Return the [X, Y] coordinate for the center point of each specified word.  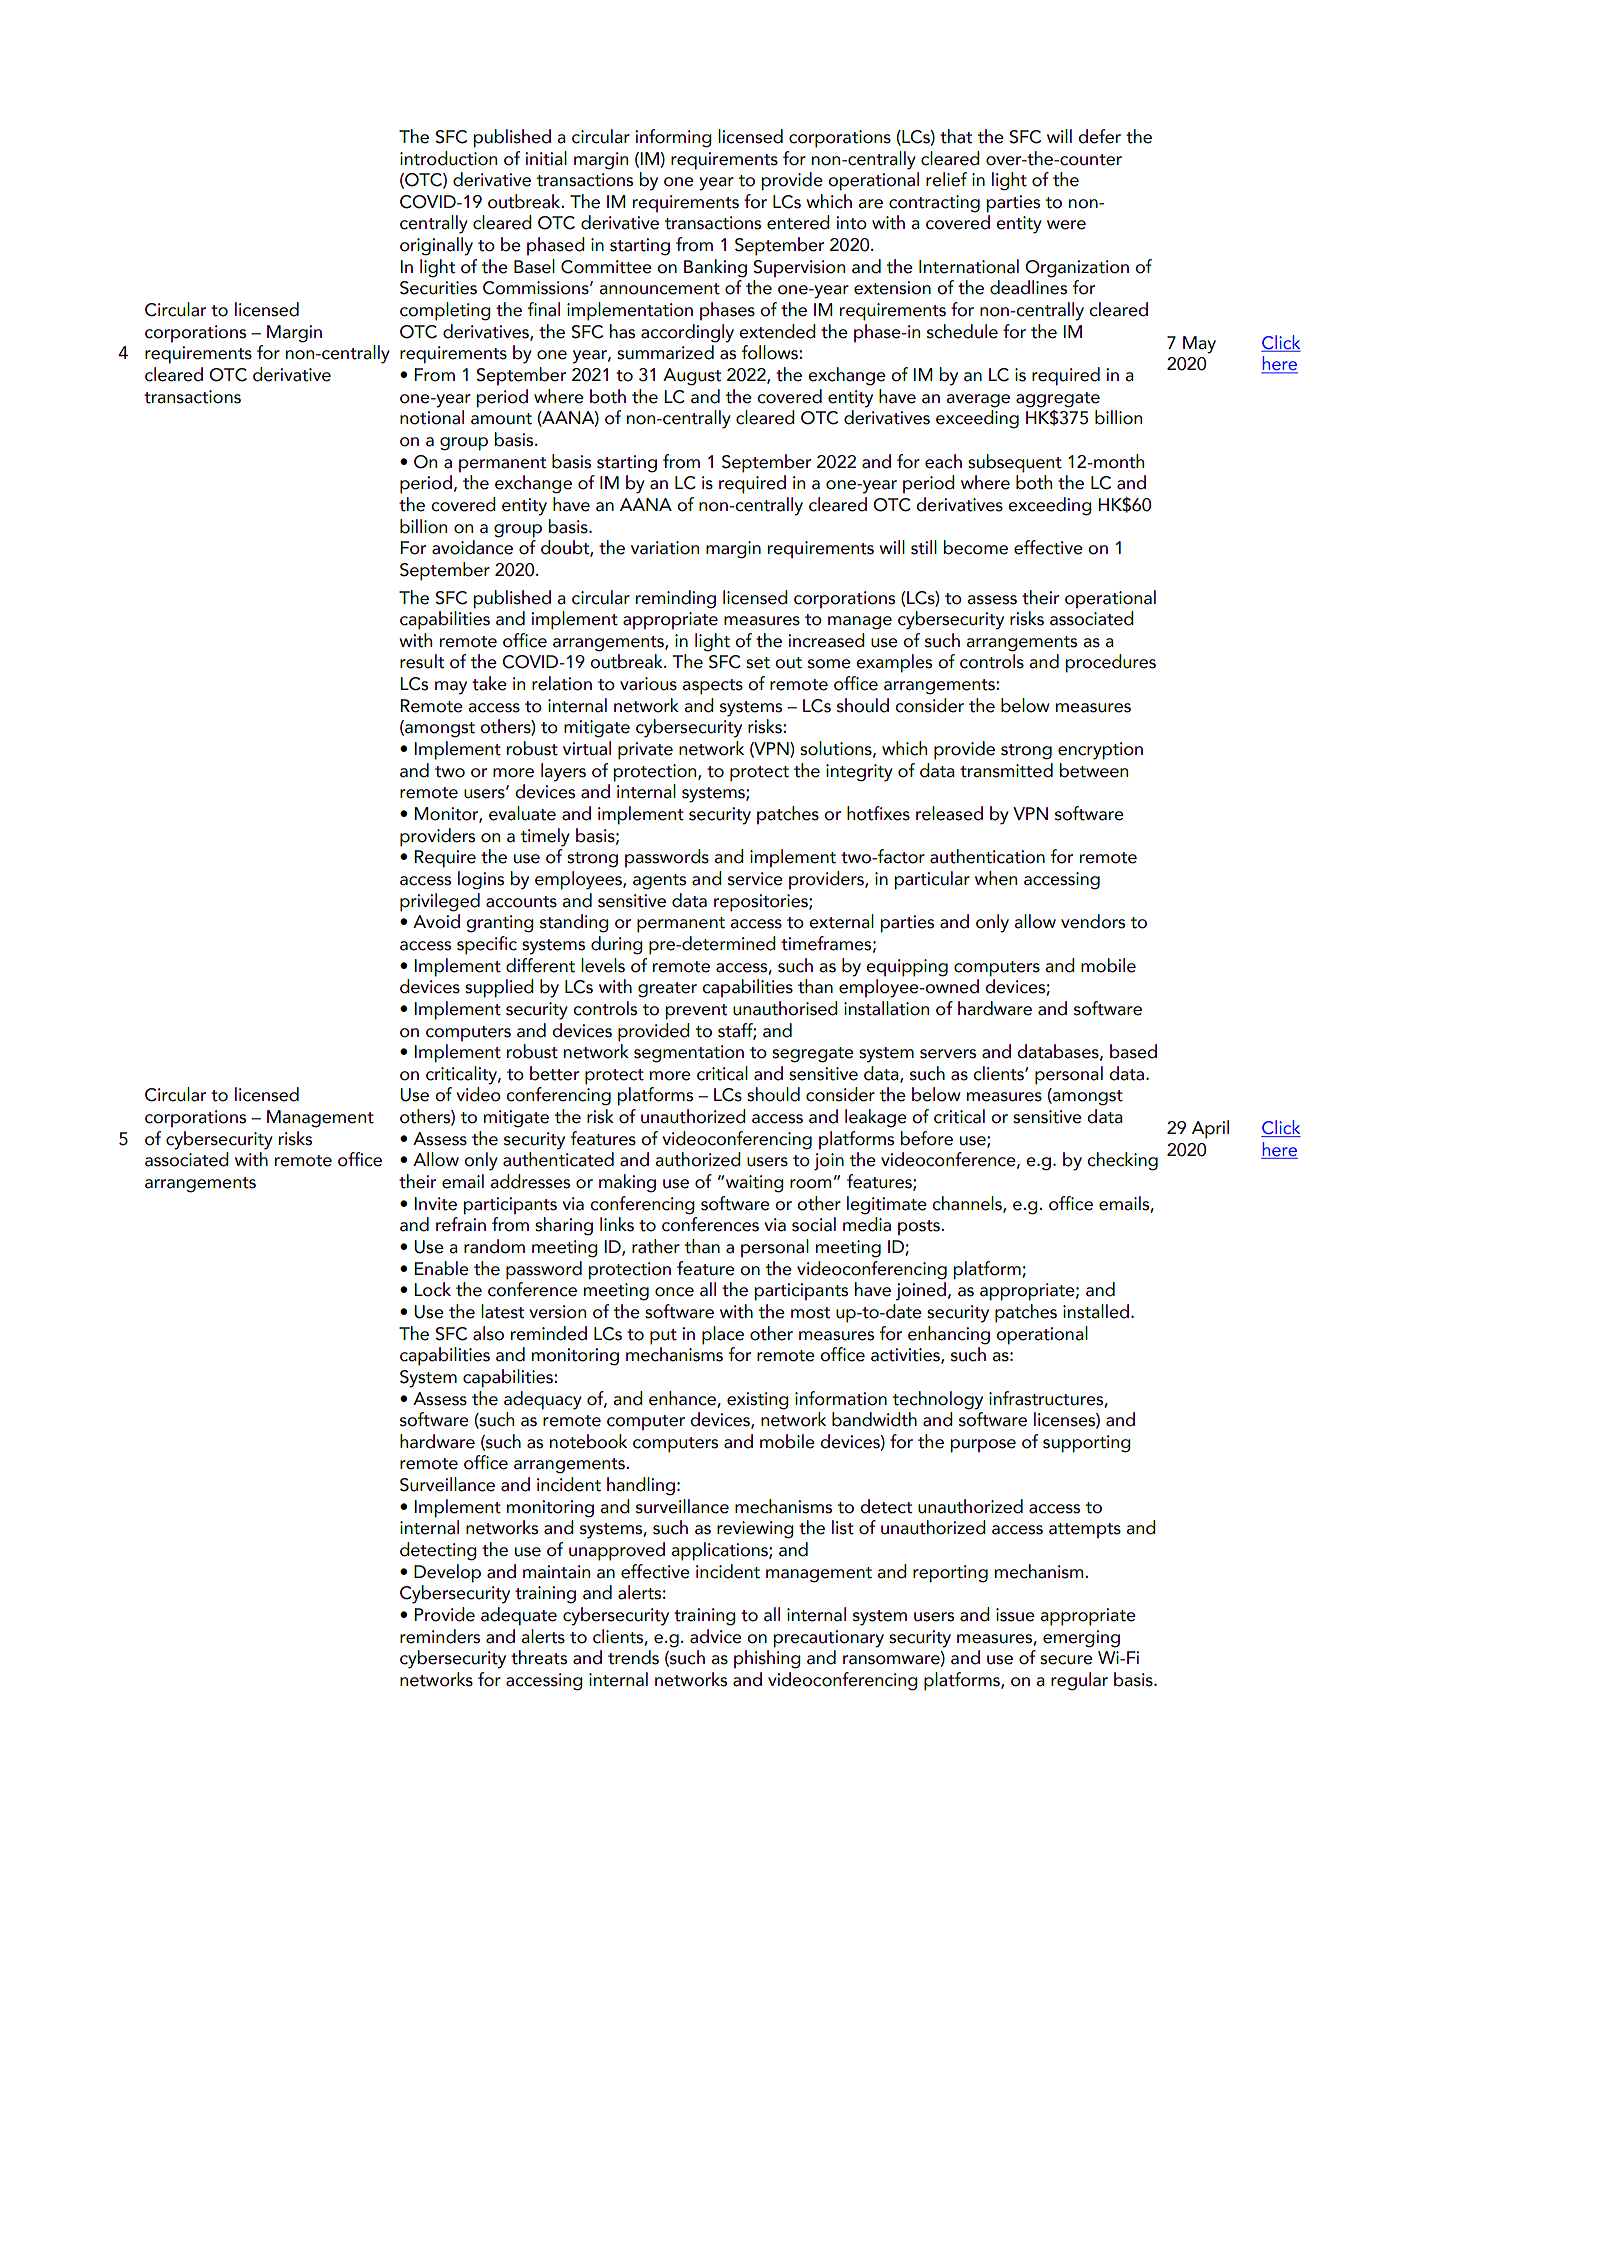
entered [798, 222]
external [841, 921]
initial [546, 158]
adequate [519, 1616]
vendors [1093, 921]
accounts [521, 902]
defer [1099, 136]
